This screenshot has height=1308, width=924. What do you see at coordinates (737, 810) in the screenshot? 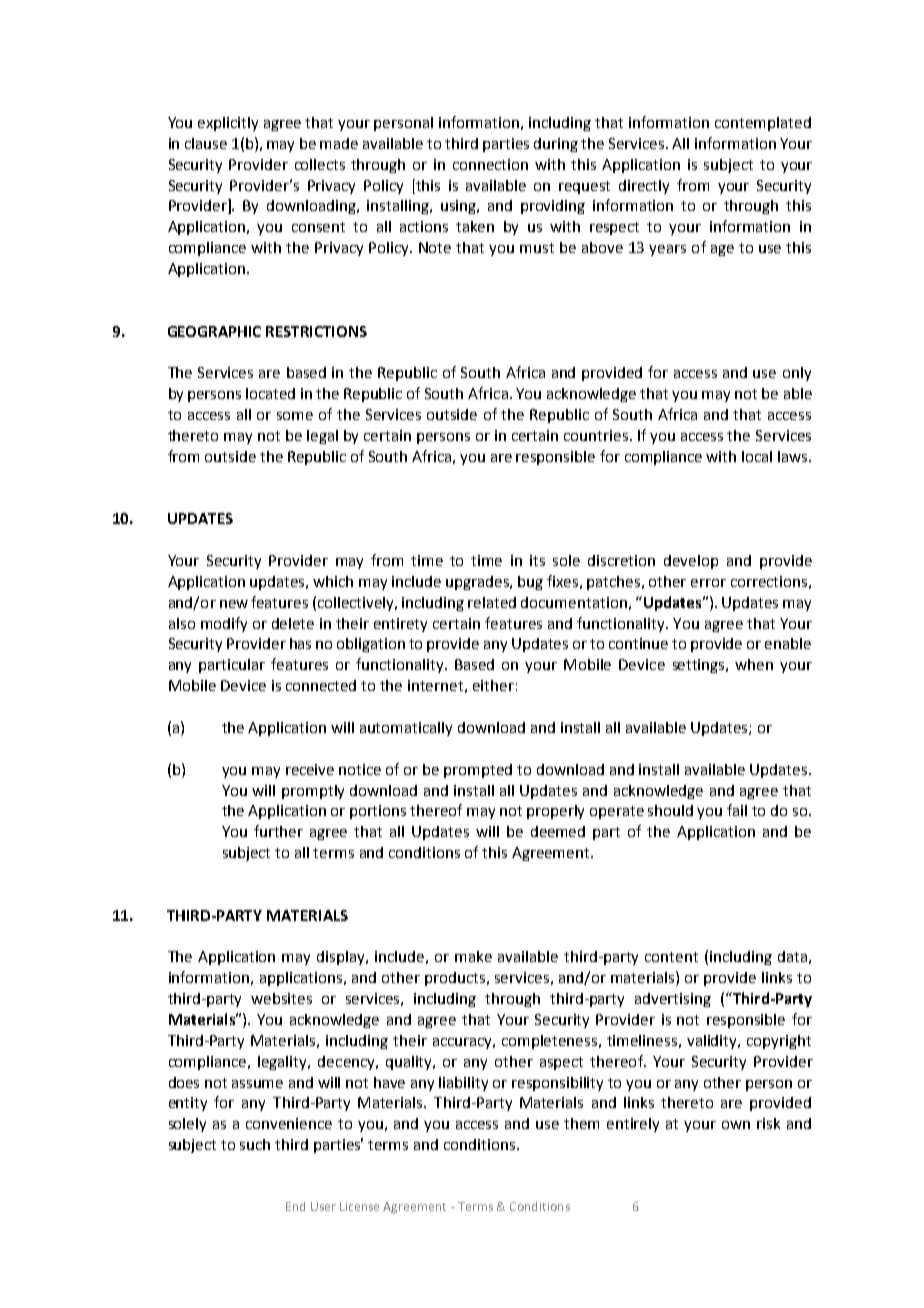
I see `fail` at bounding box center [737, 810].
